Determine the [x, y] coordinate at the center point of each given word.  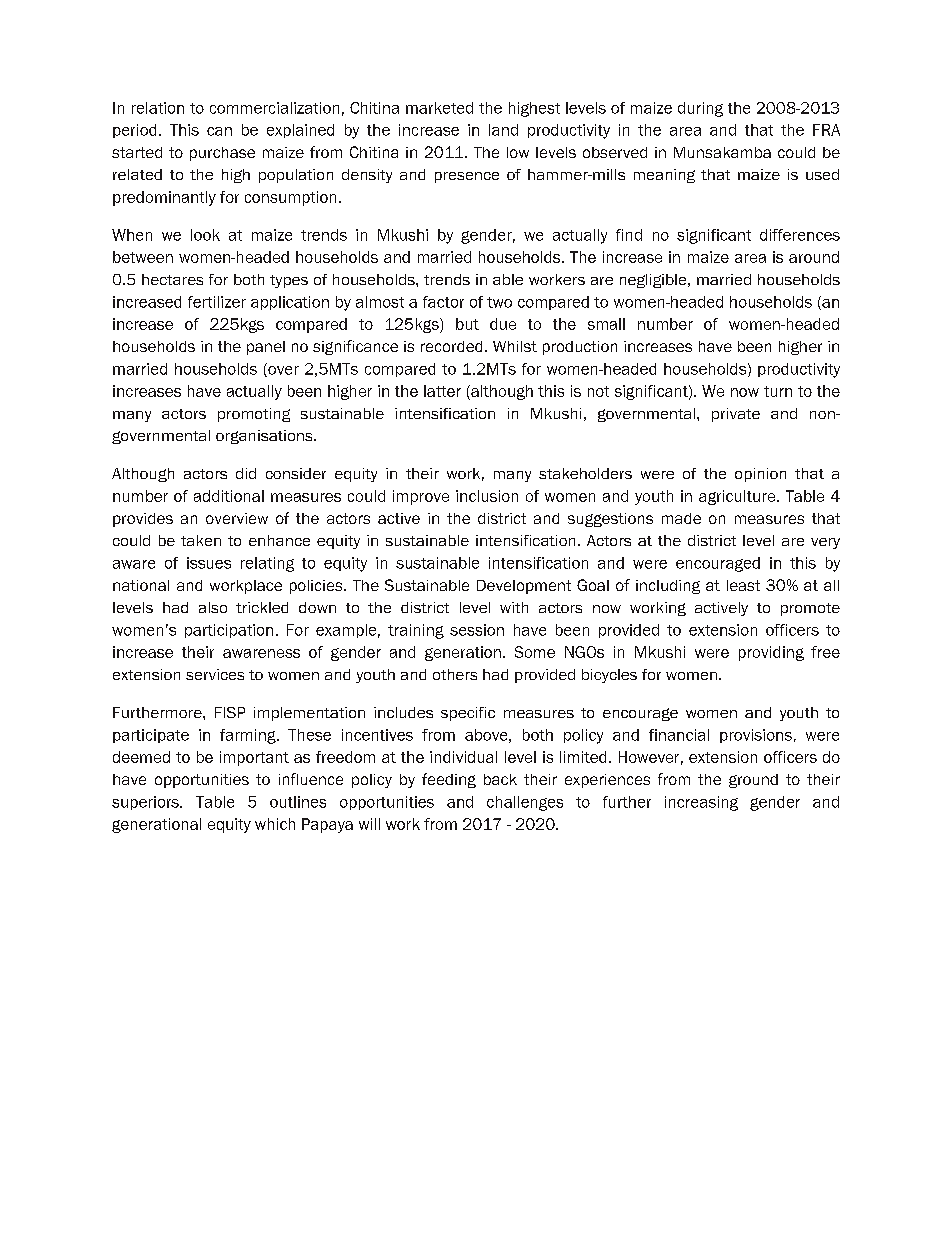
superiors [146, 803]
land [503, 130]
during [700, 109]
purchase [222, 154]
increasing [701, 803]
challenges [525, 803]
